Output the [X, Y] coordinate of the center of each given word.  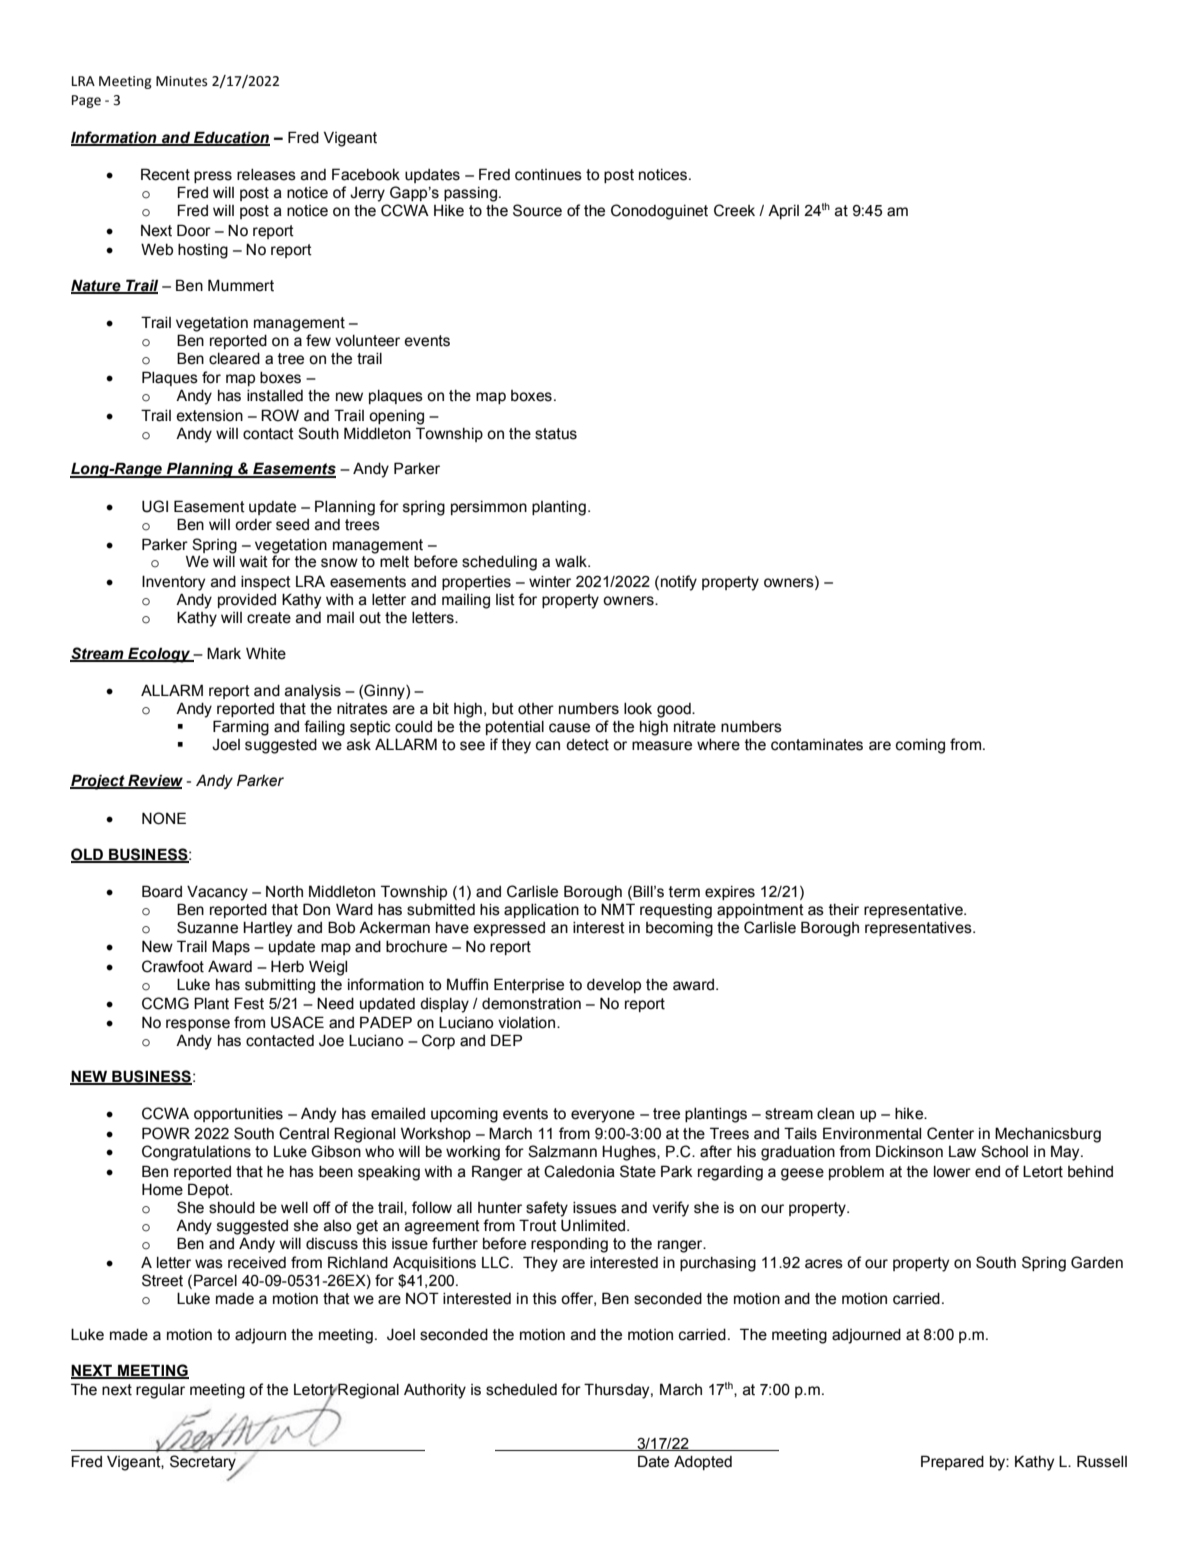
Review [154, 781]
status [556, 434]
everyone [603, 1116]
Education [231, 138]
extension [209, 416]
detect [587, 745]
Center [950, 1133]
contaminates [817, 745]
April [783, 211]
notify [679, 583]
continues [548, 175]
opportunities [238, 1115]
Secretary [204, 1464]
